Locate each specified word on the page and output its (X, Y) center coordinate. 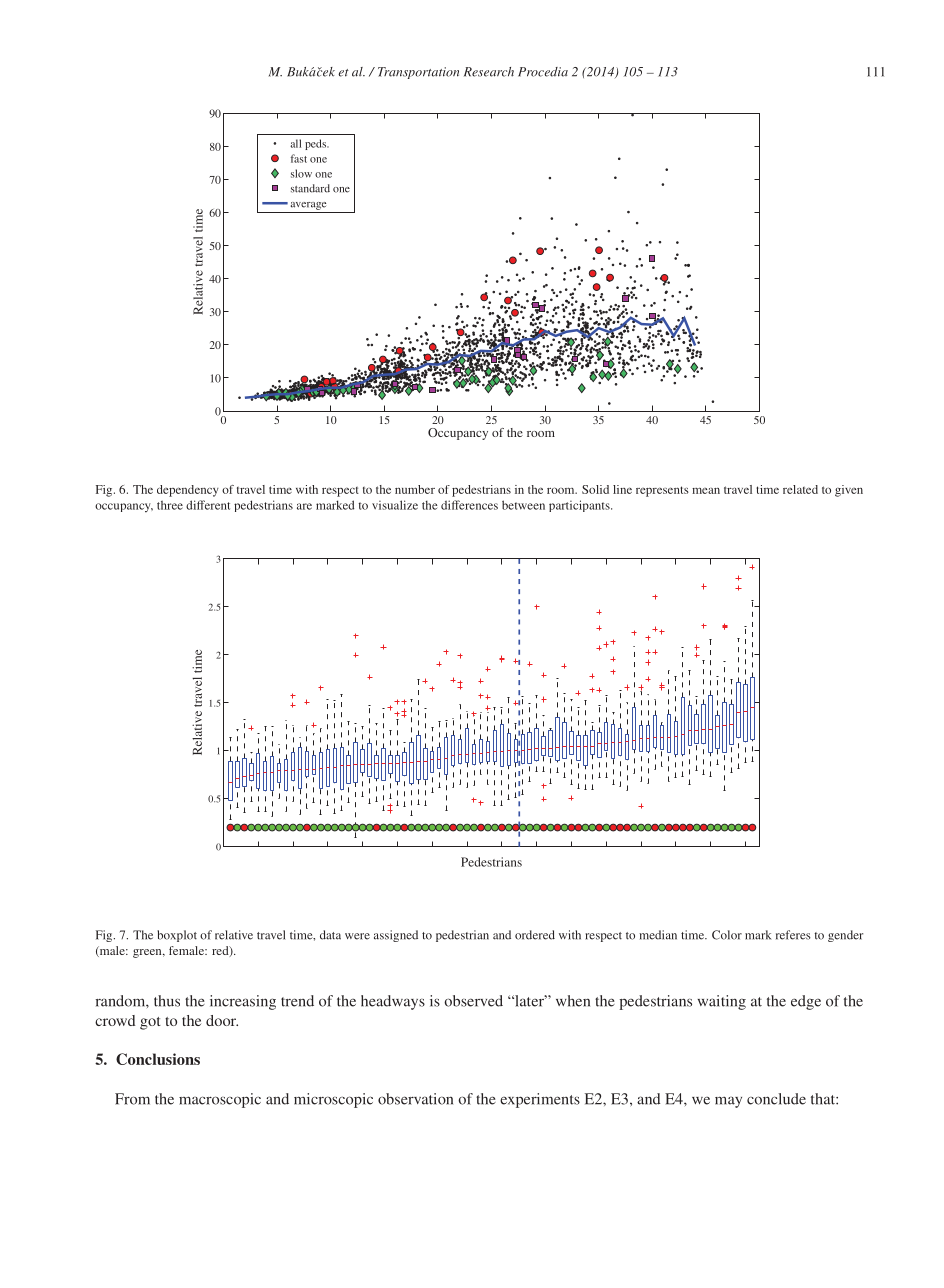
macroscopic (220, 1100)
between (523, 505)
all (295, 143)
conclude (776, 1099)
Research (489, 72)
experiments (540, 1100)
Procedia (543, 72)
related (800, 489)
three (170, 505)
